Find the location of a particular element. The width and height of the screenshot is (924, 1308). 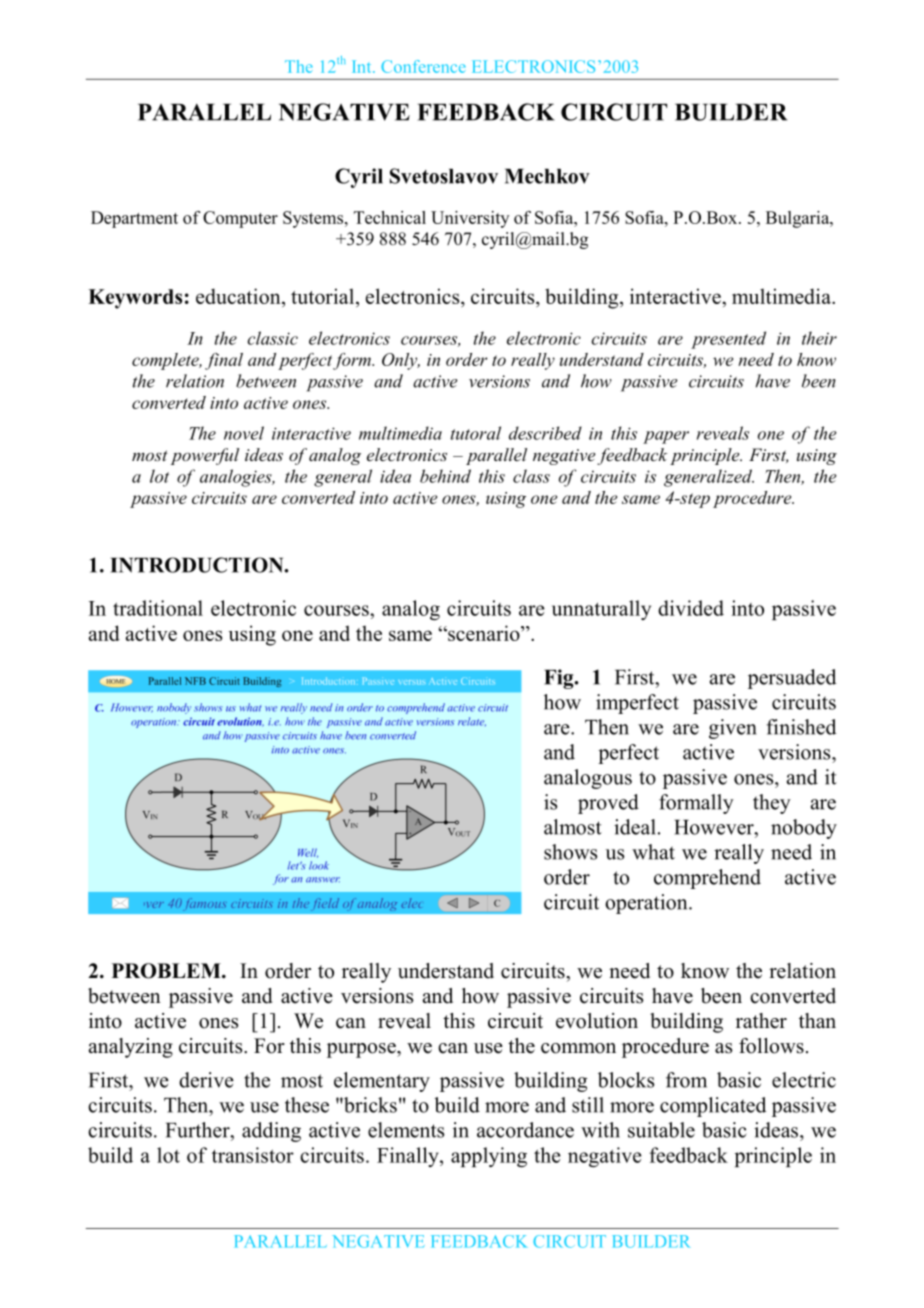

presented is located at coordinates (728, 340).
